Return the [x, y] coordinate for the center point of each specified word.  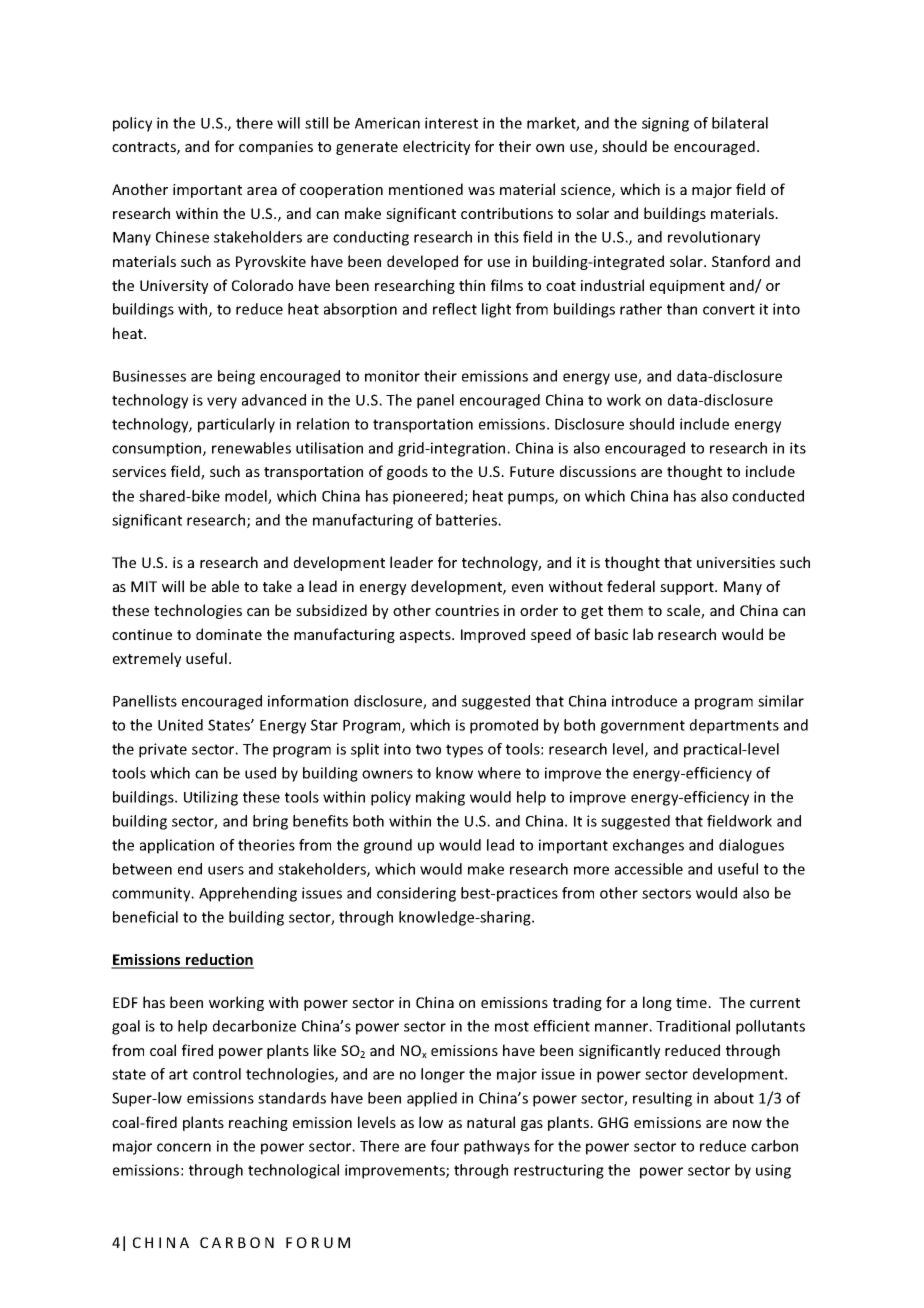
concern [184, 1147]
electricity [436, 147]
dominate [229, 634]
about [734, 1098]
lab [643, 634]
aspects [426, 636]
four [445, 1146]
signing [665, 124]
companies [276, 148]
